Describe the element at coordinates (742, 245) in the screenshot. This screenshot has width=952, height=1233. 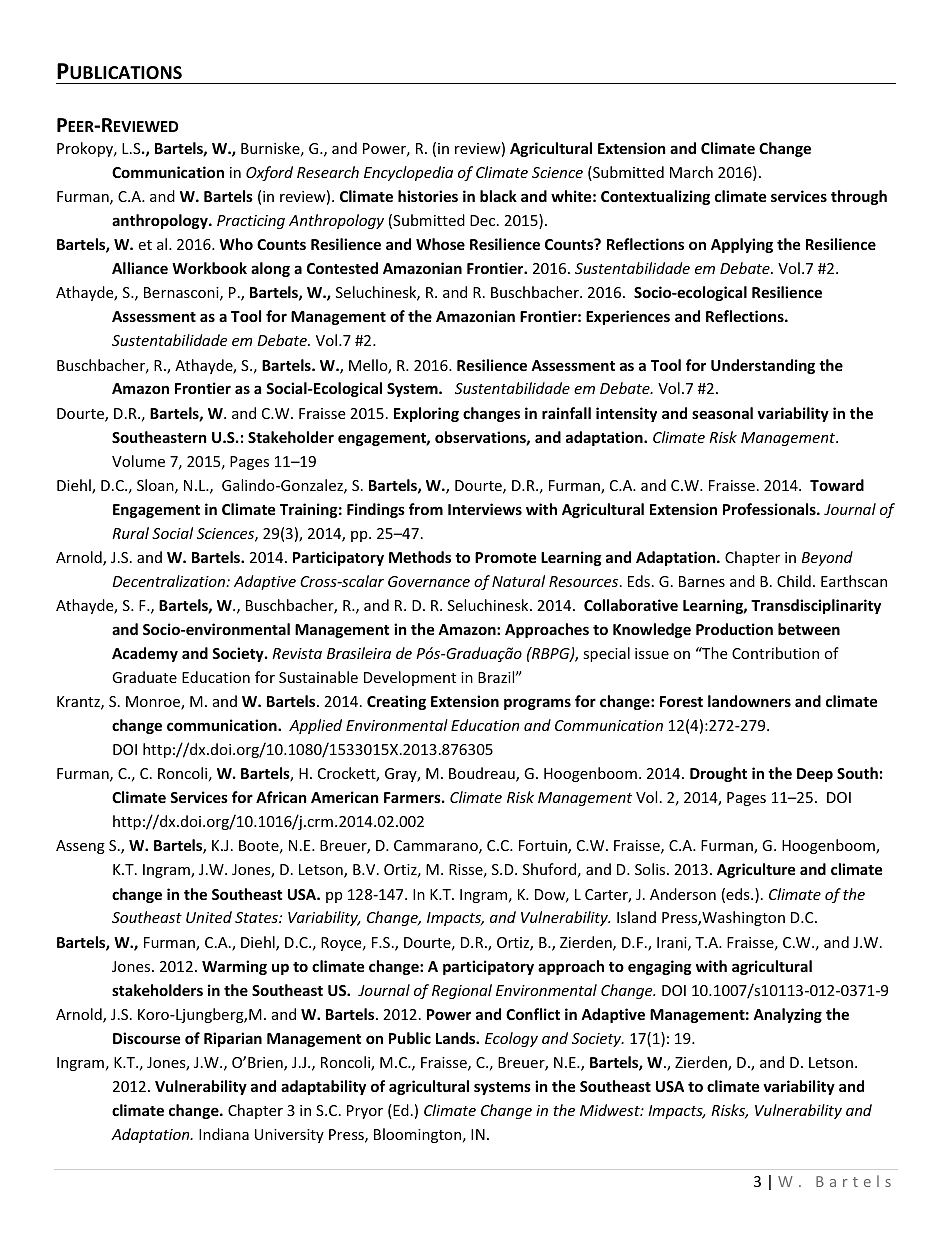
I see `Applying` at that location.
